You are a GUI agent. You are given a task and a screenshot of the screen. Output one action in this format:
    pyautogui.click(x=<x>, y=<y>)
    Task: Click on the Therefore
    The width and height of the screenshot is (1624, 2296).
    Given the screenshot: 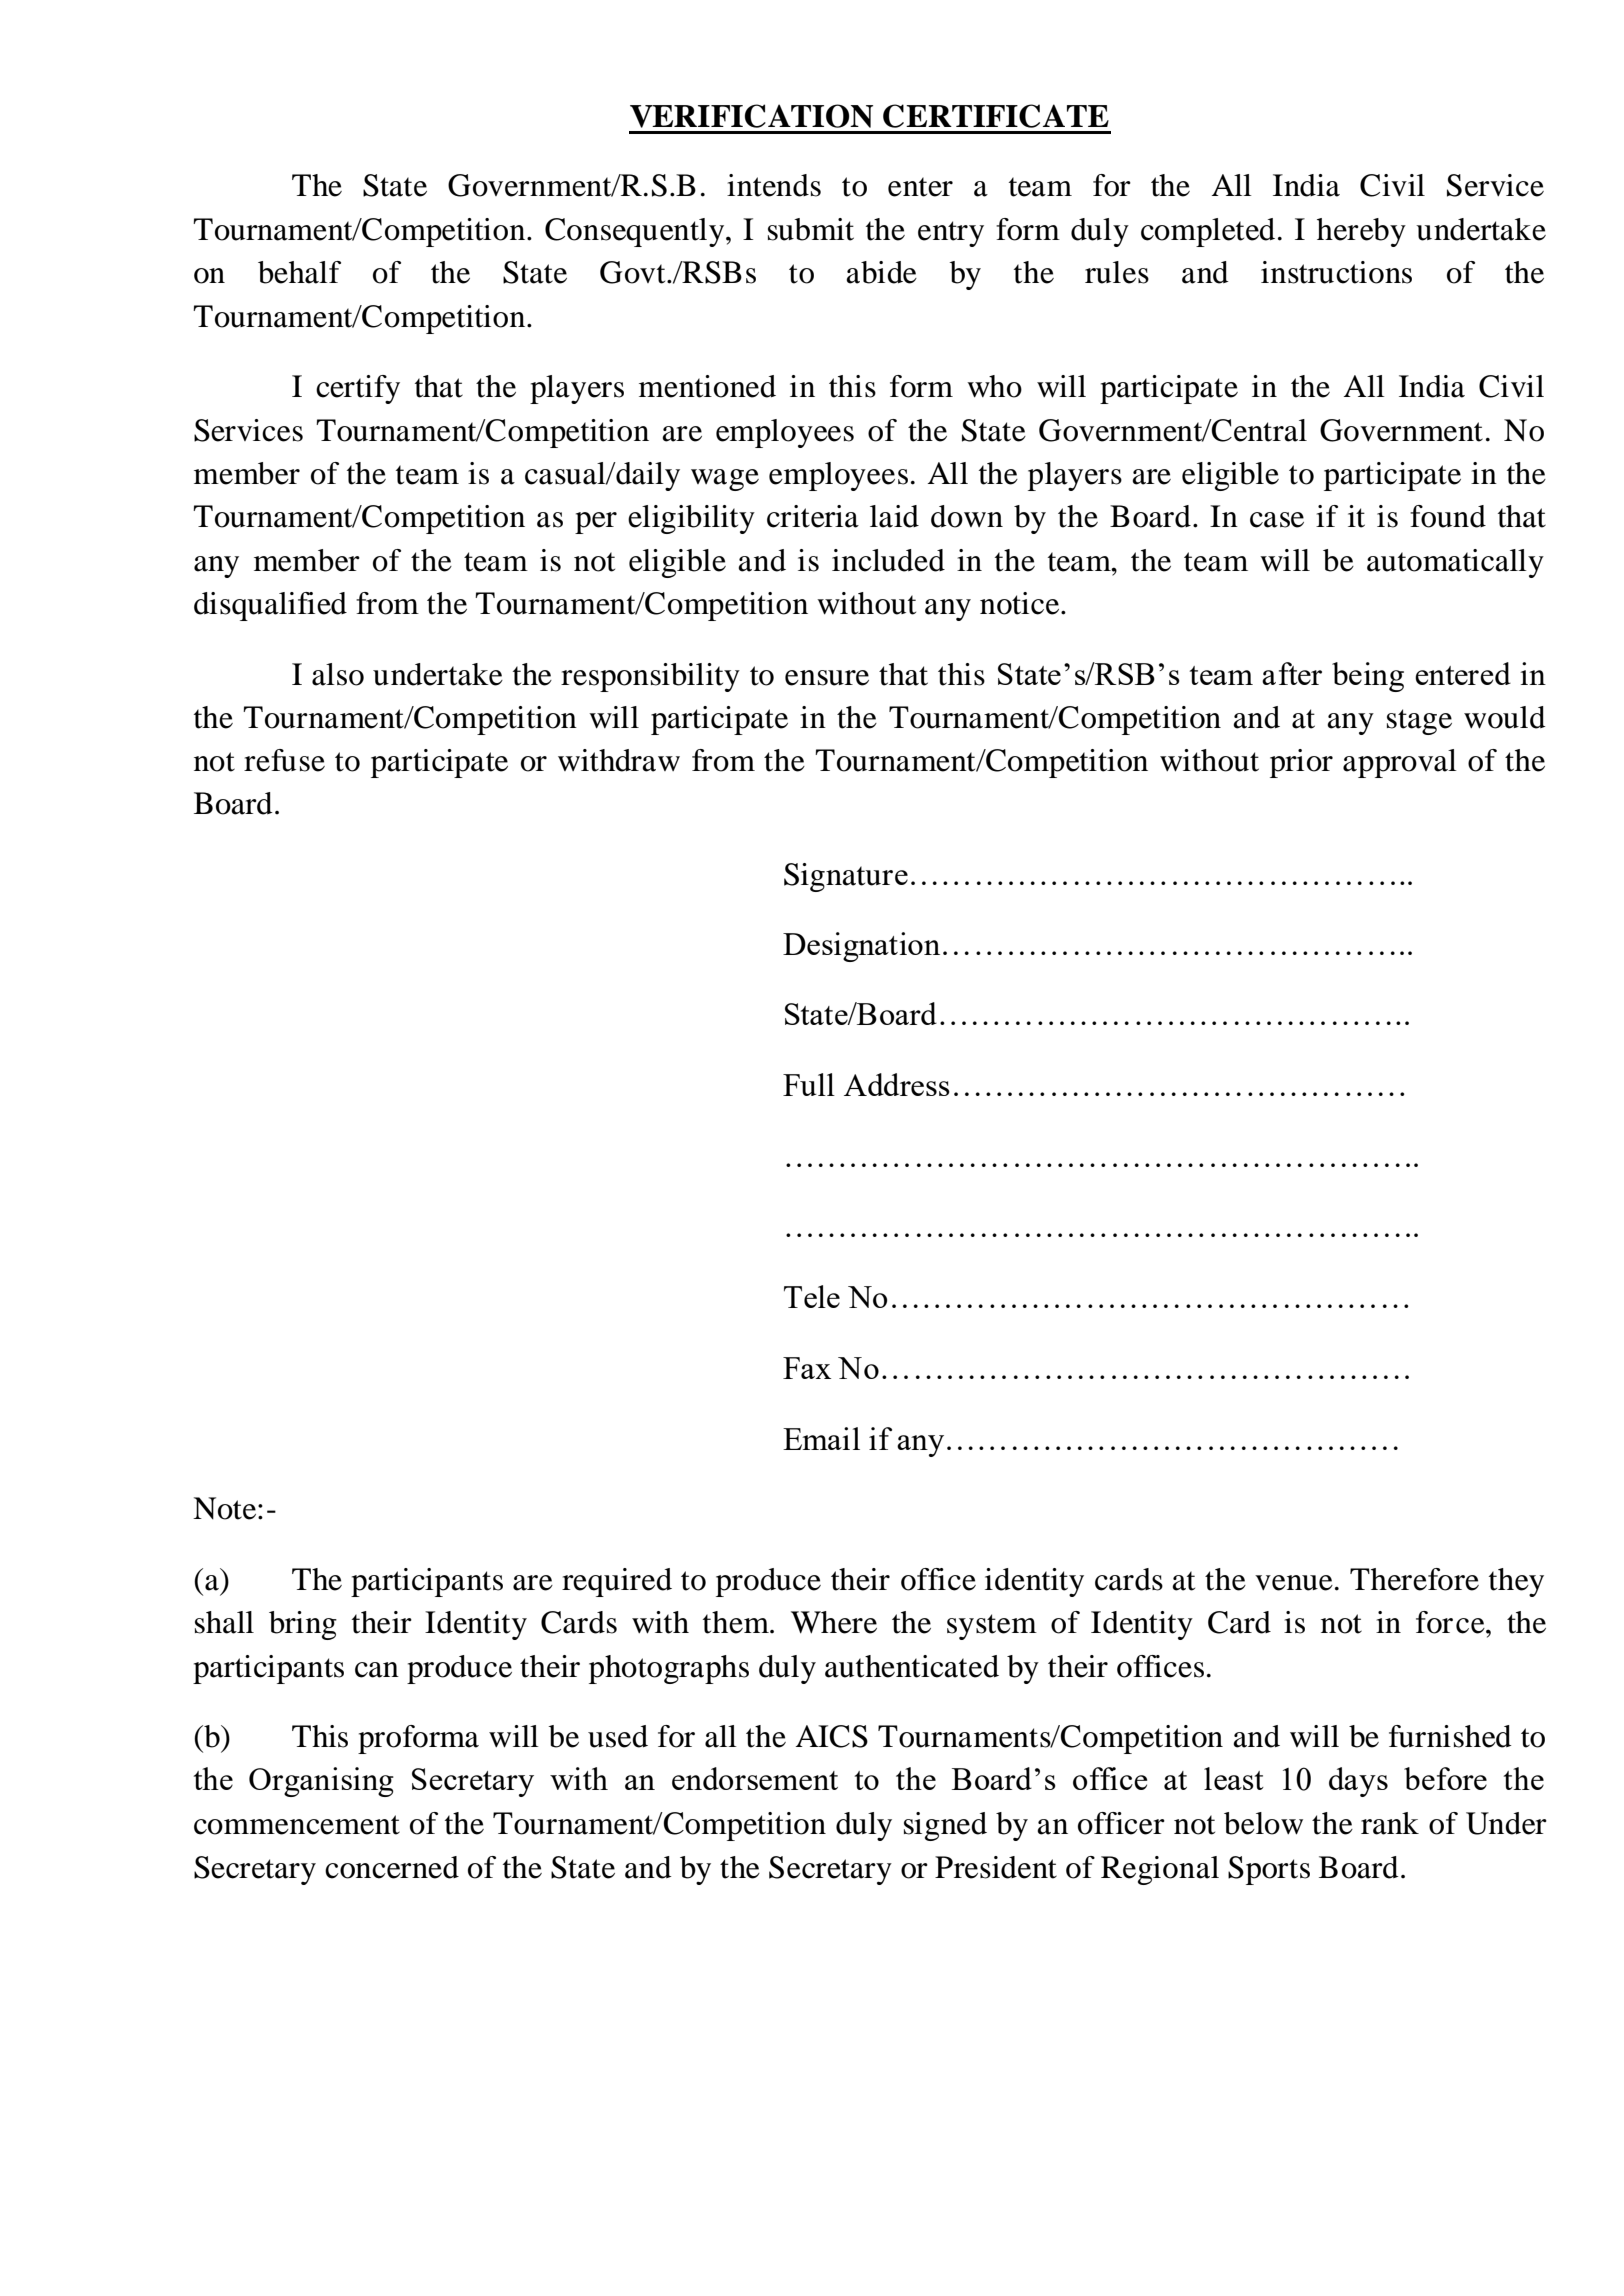 What is the action you would take?
    pyautogui.click(x=1414, y=1579)
